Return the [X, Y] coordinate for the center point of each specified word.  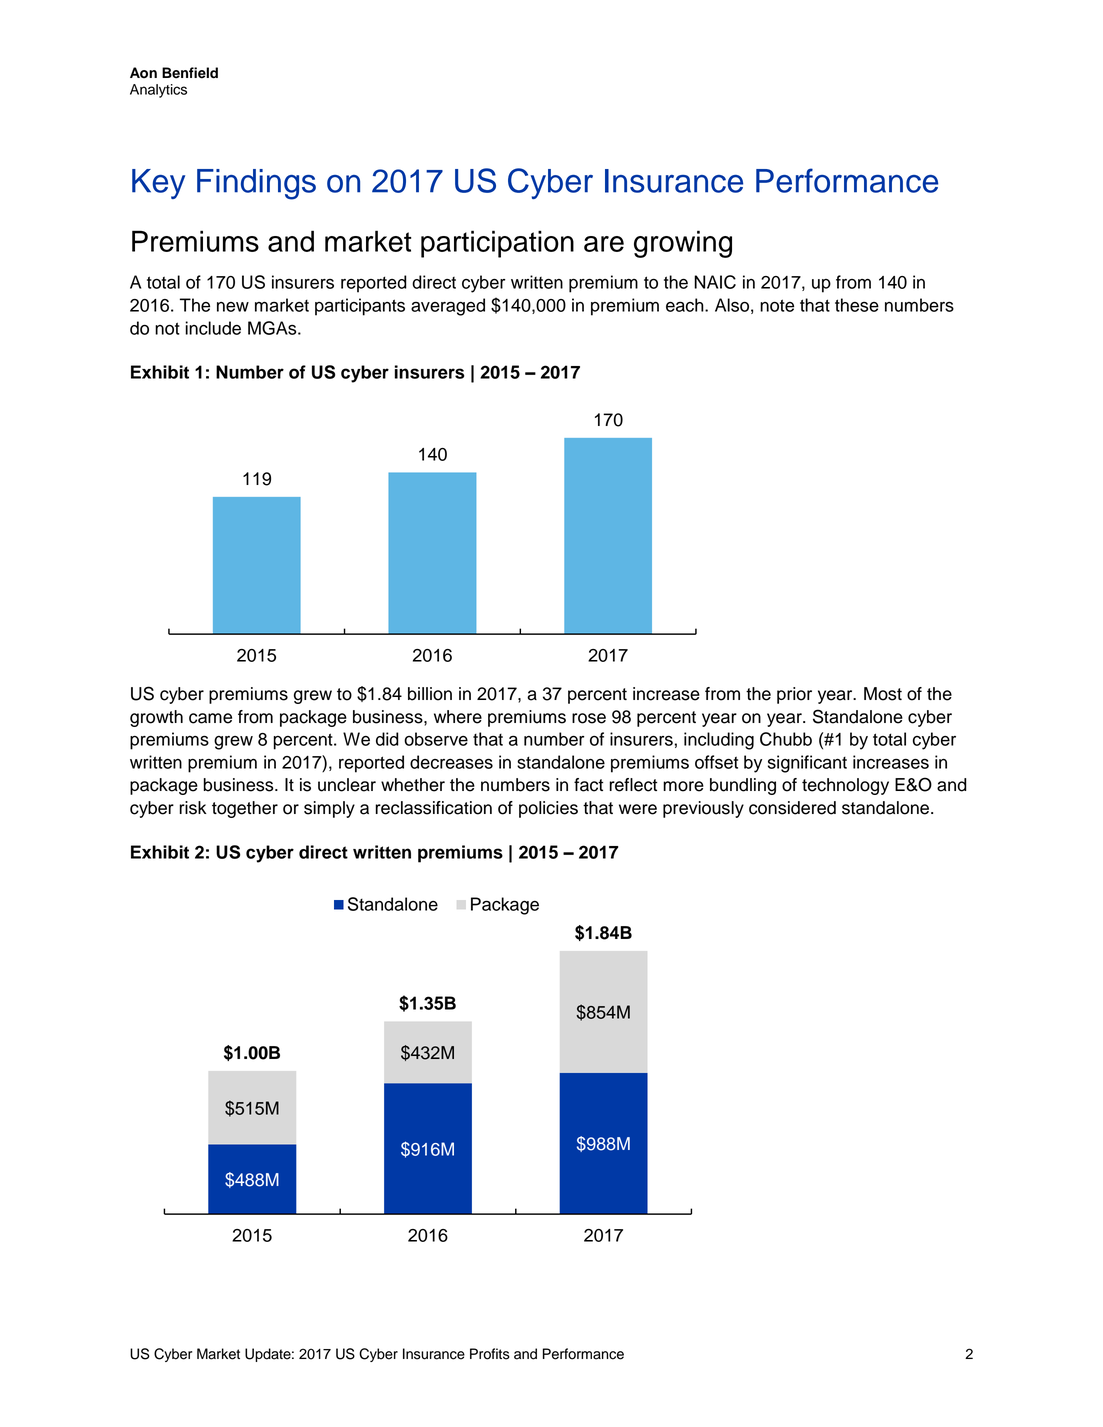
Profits [490, 1354]
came [210, 718]
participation [497, 244]
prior [794, 695]
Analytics [158, 91]
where [458, 717]
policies [548, 809]
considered [792, 808]
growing [683, 244]
